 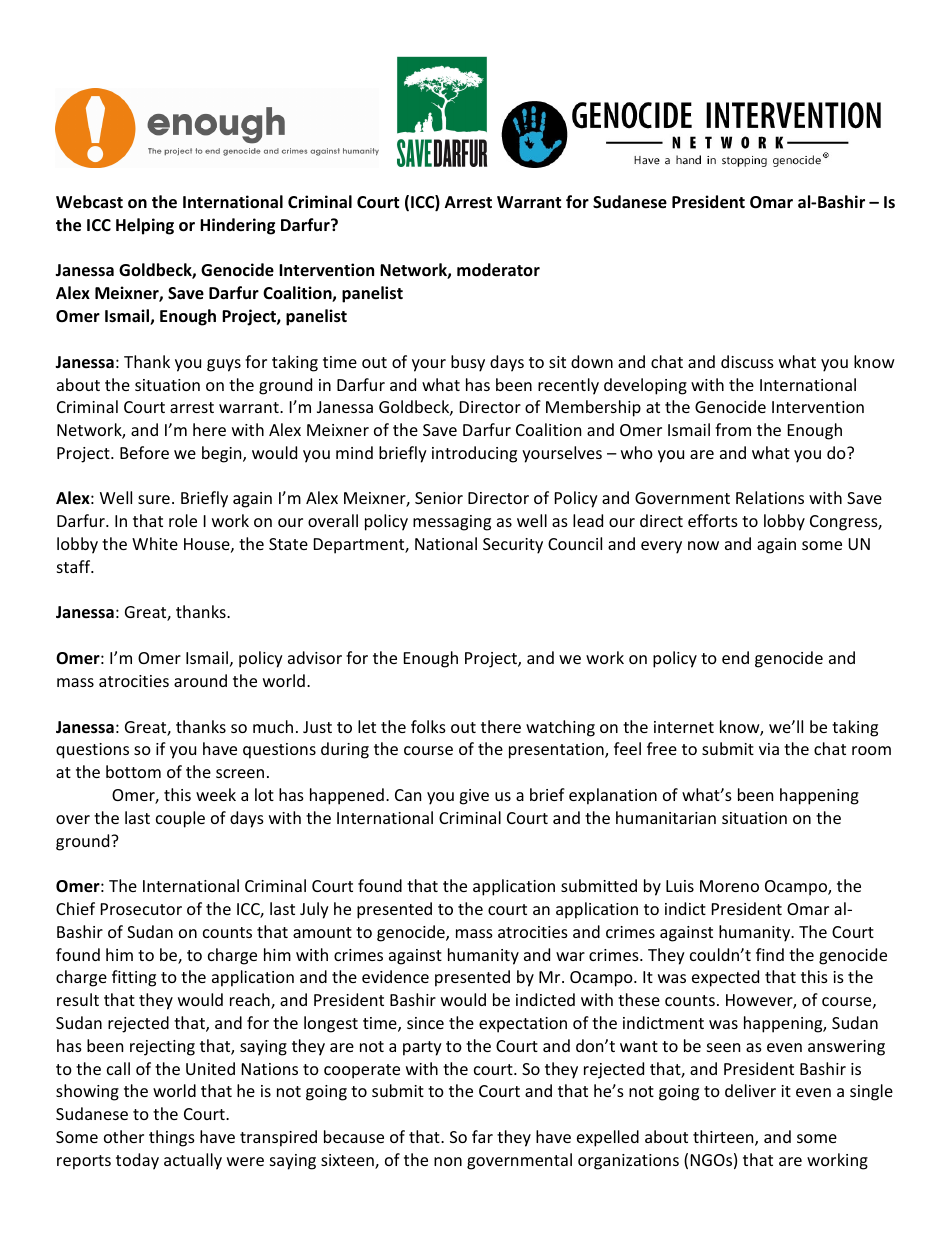 What do you see at coordinates (747, 361) in the screenshot?
I see `discuss` at bounding box center [747, 361].
